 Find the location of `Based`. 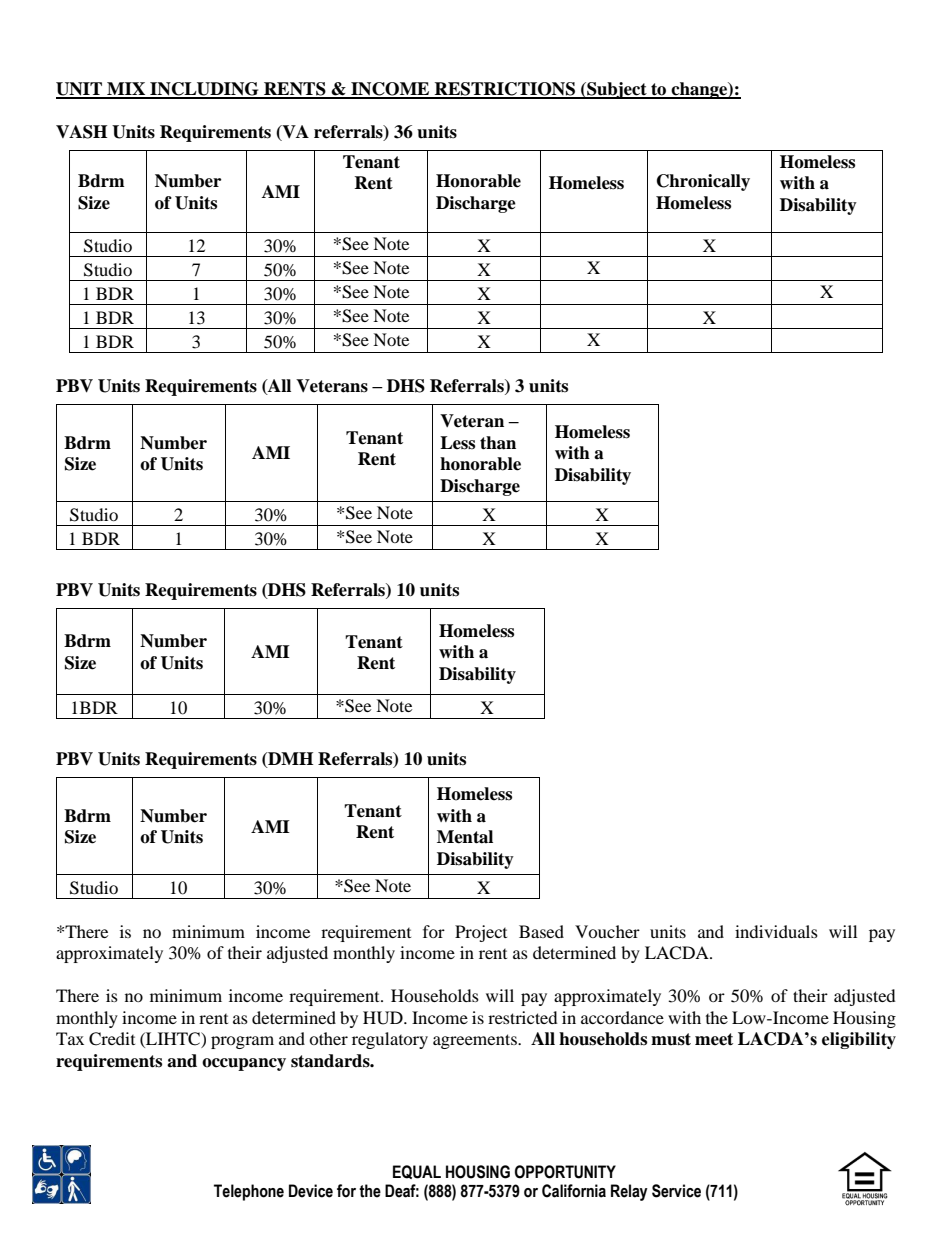

Based is located at coordinates (541, 931).
